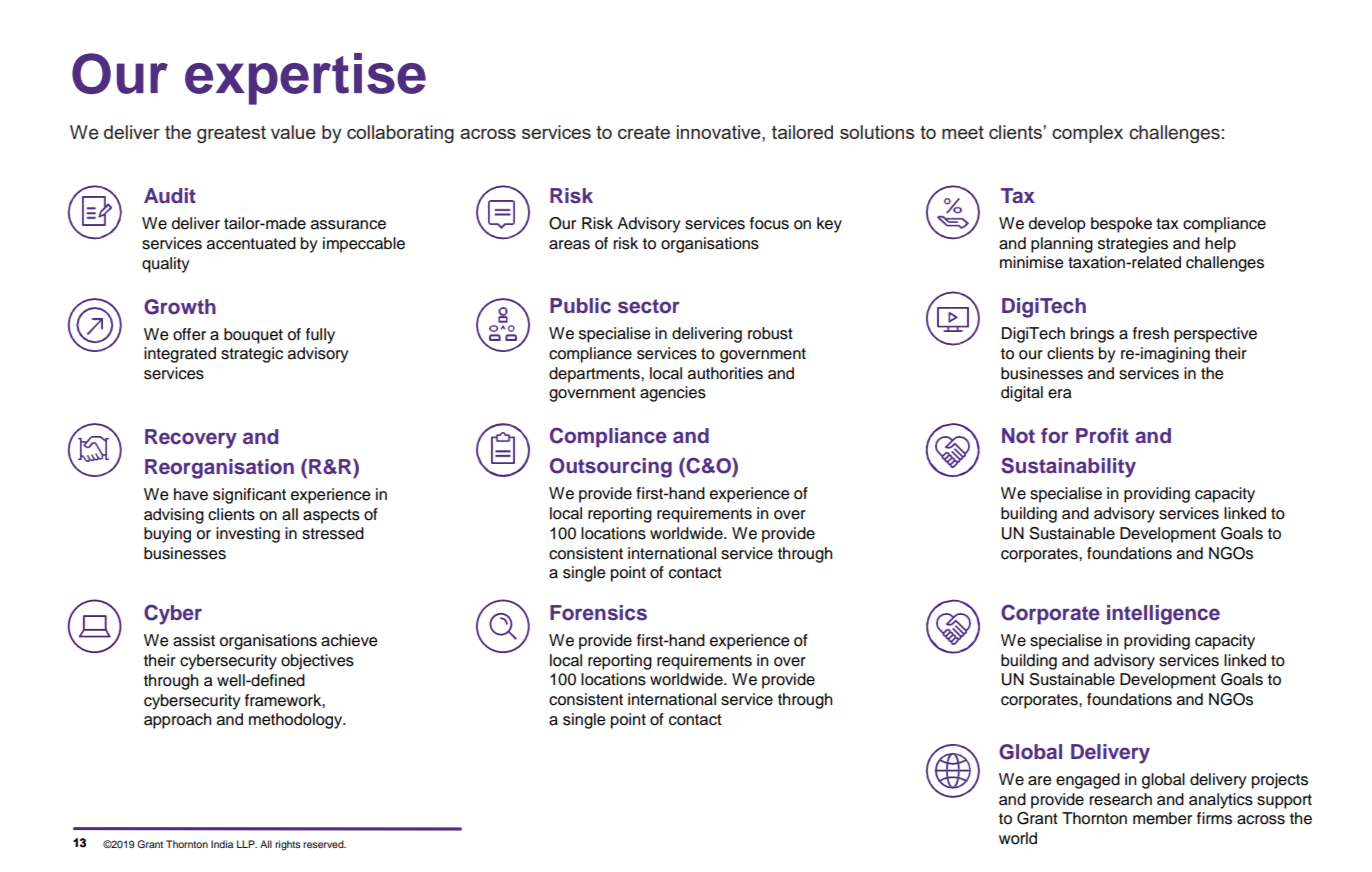 This screenshot has height=872, width=1372. Describe the element at coordinates (320, 336) in the screenshot. I see `fully` at that location.
